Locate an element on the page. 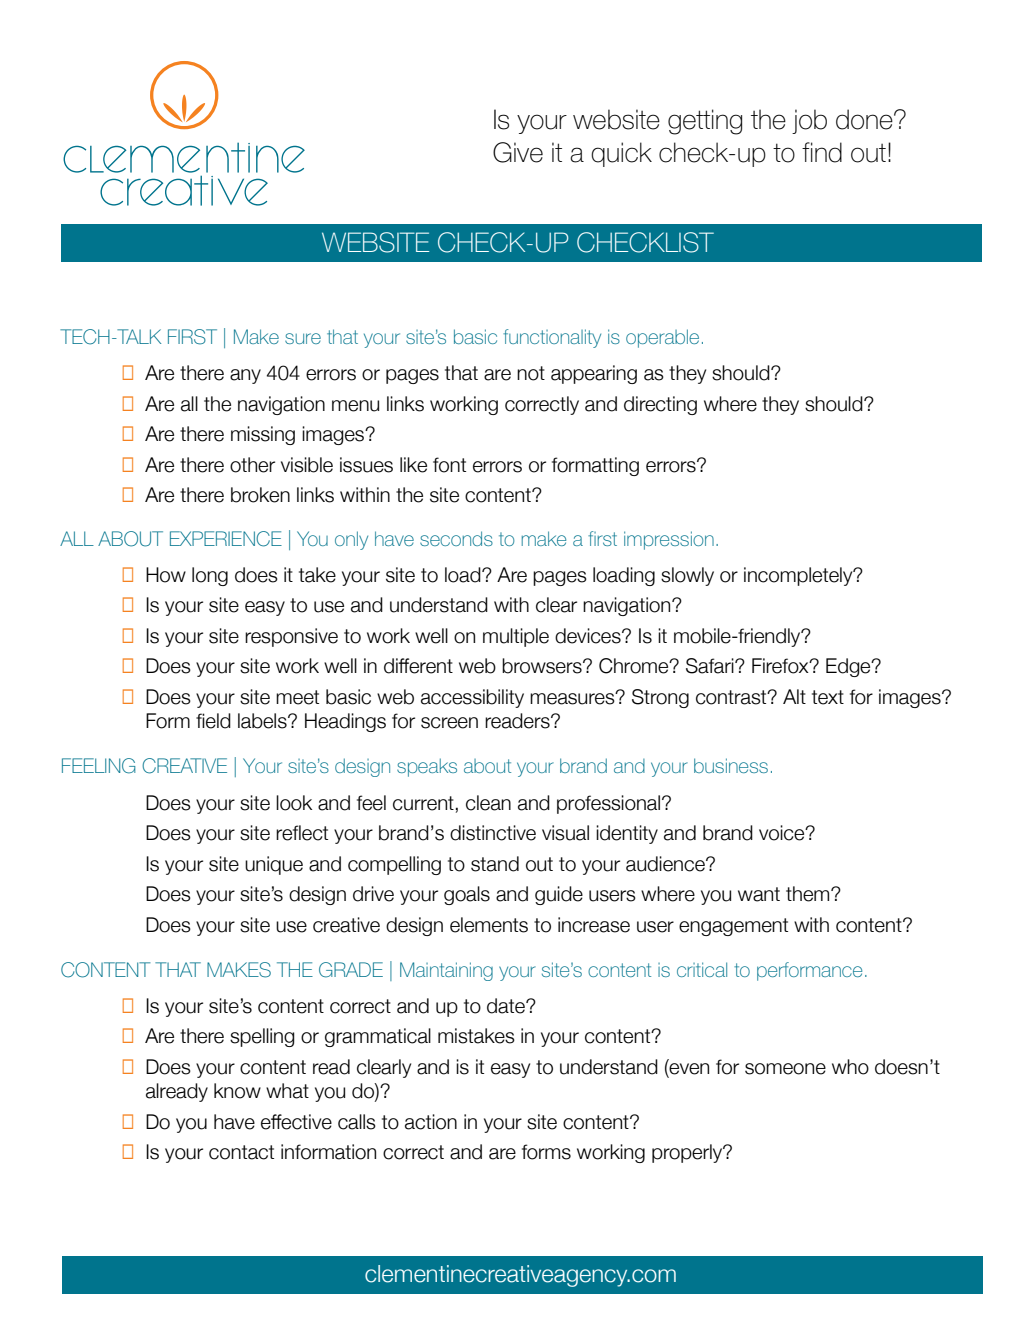  look is located at coordinates (294, 803).
